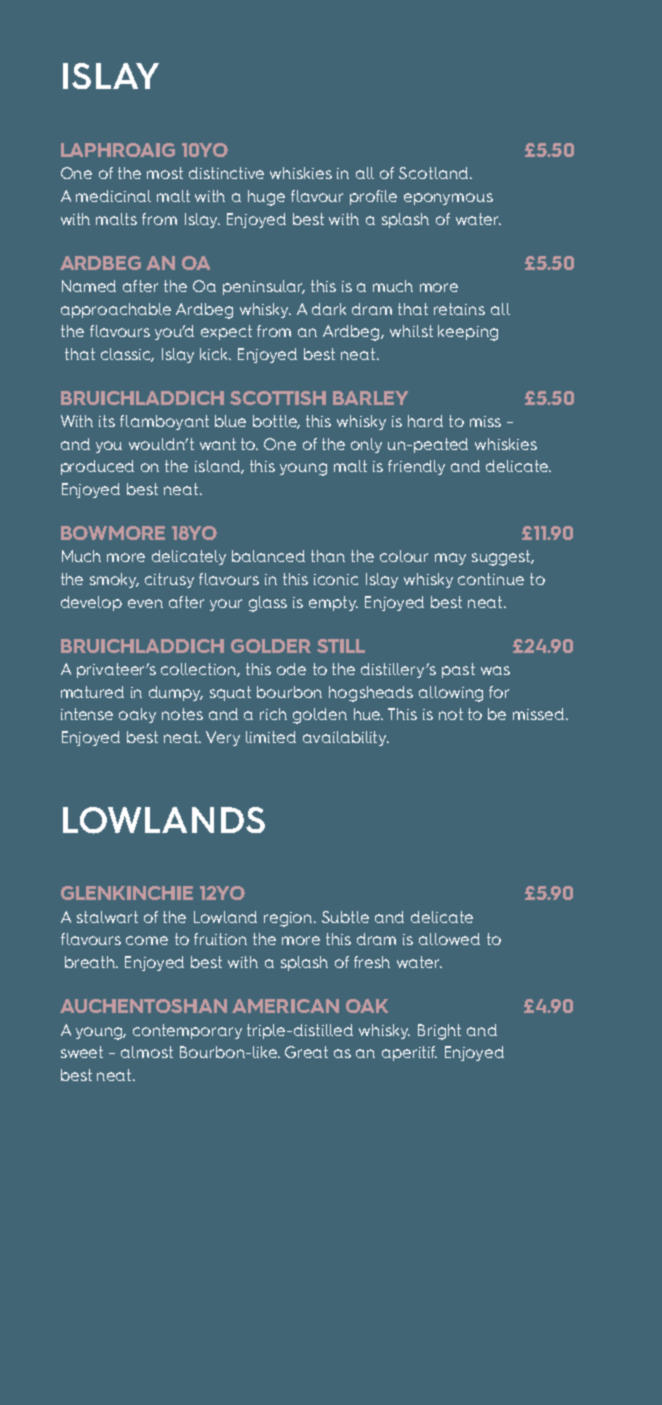 The image size is (662, 1405). I want to click on eponymous, so click(448, 199).
